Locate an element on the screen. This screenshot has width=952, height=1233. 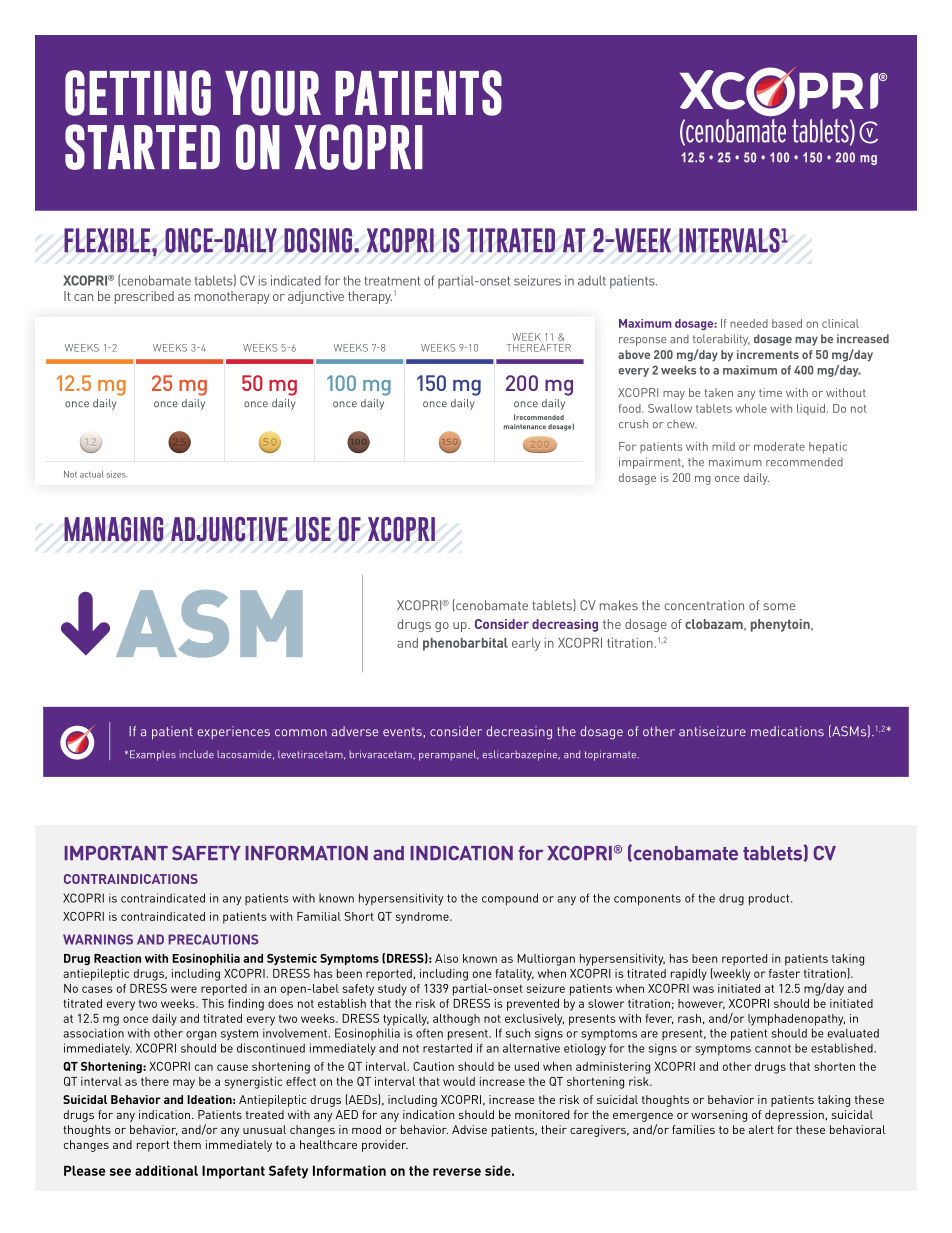
alert is located at coordinates (761, 1129).
